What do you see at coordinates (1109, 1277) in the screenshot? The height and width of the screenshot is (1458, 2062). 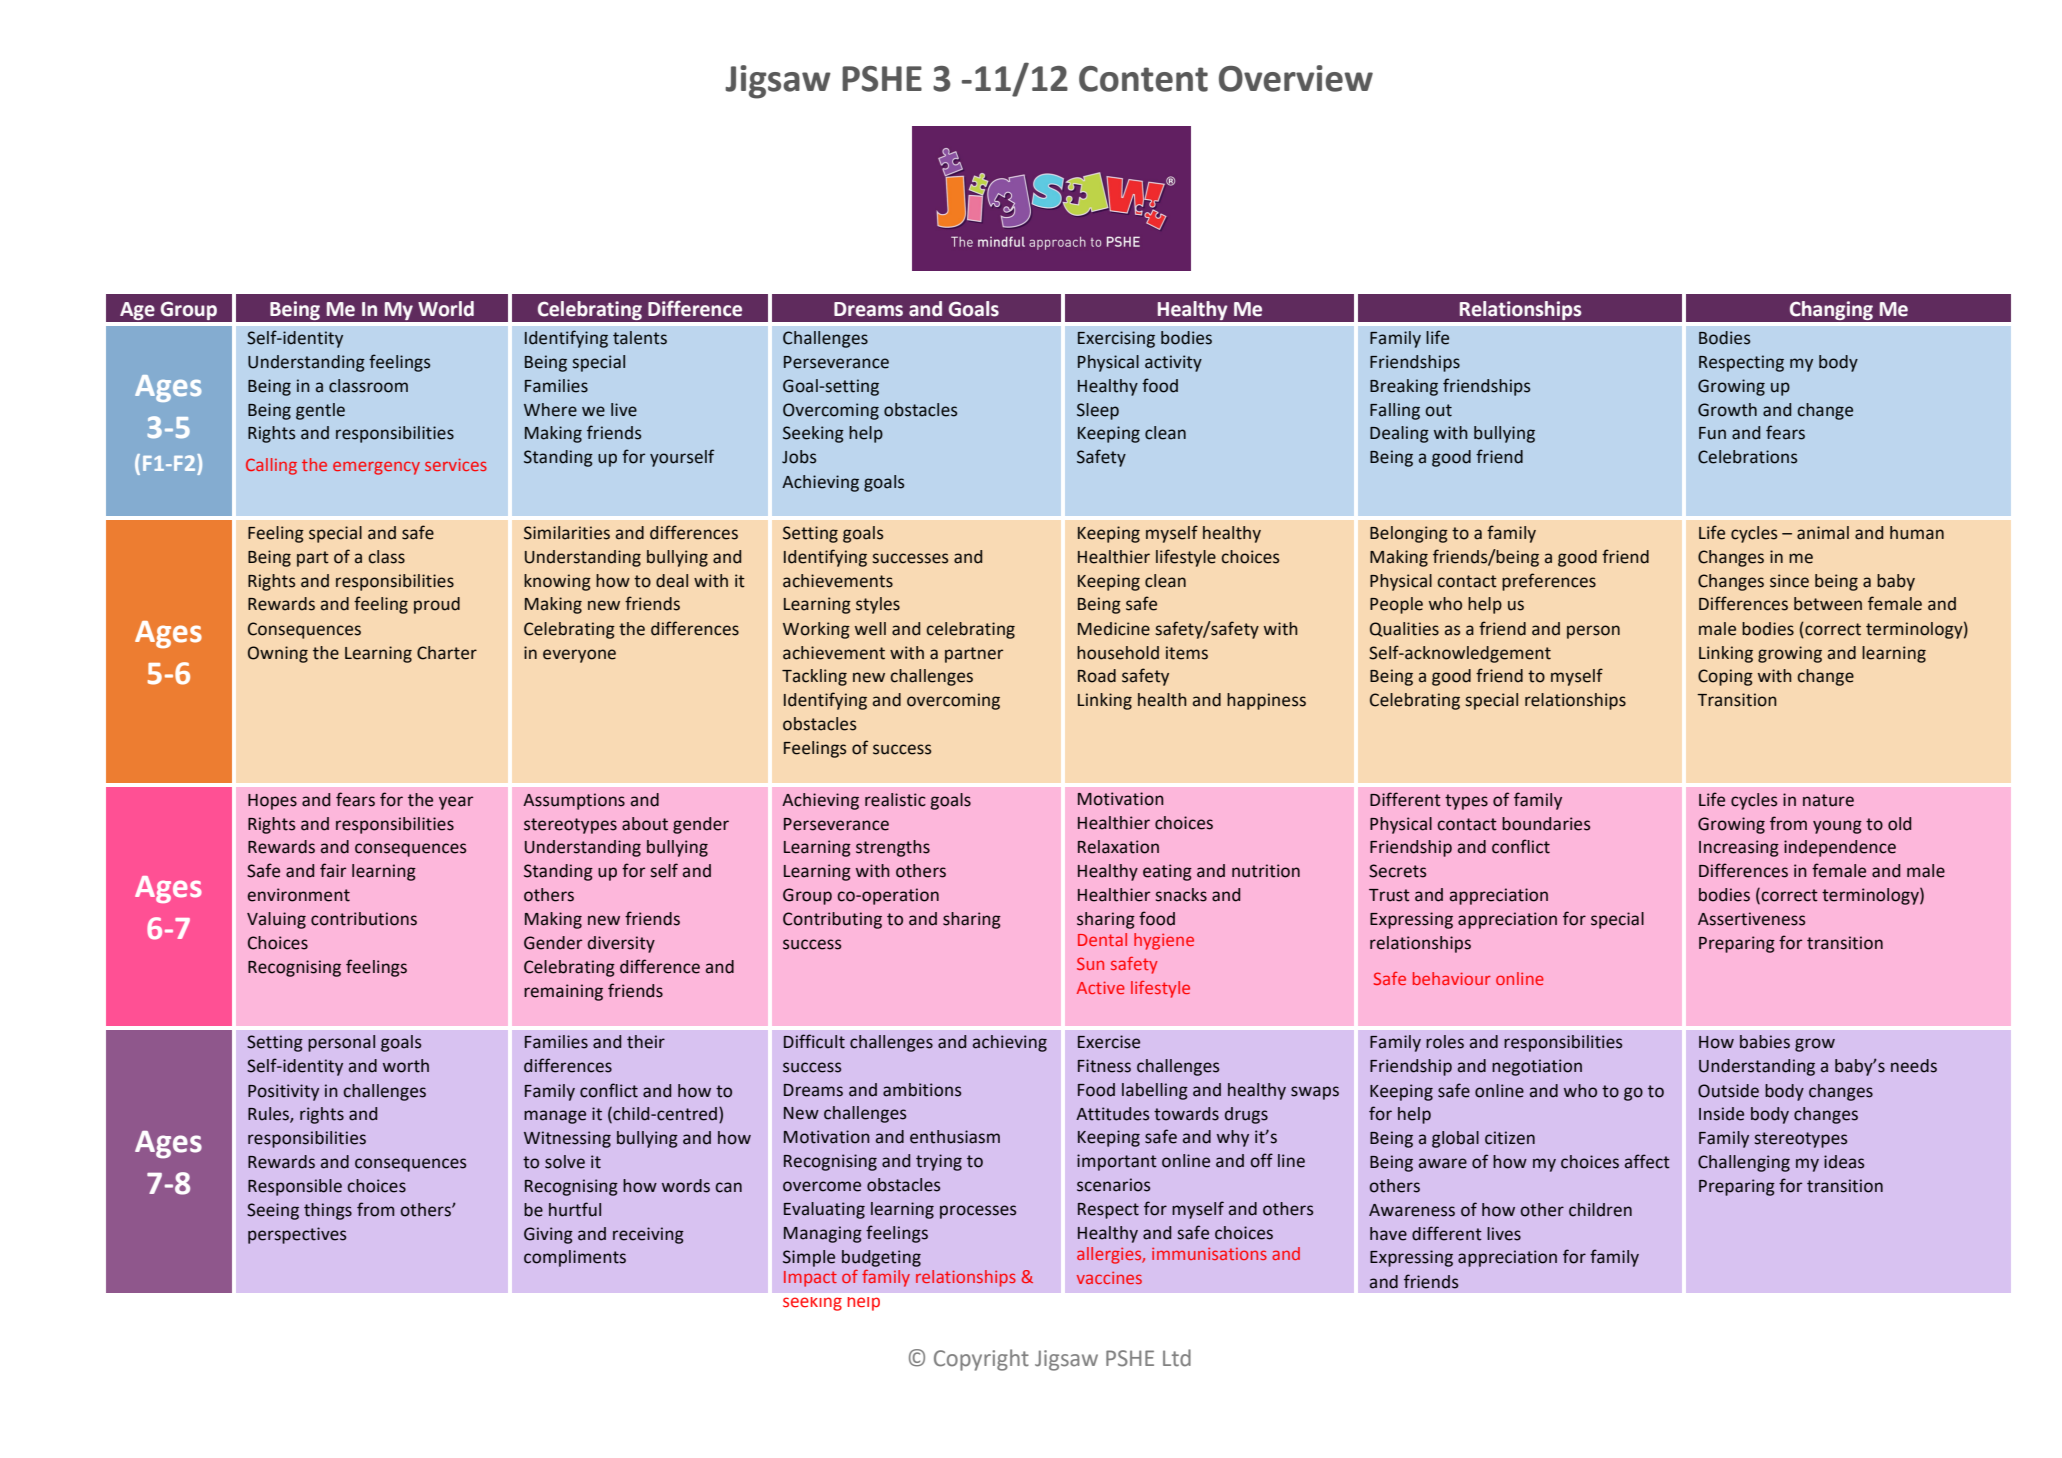 I see `vaccines` at bounding box center [1109, 1277].
